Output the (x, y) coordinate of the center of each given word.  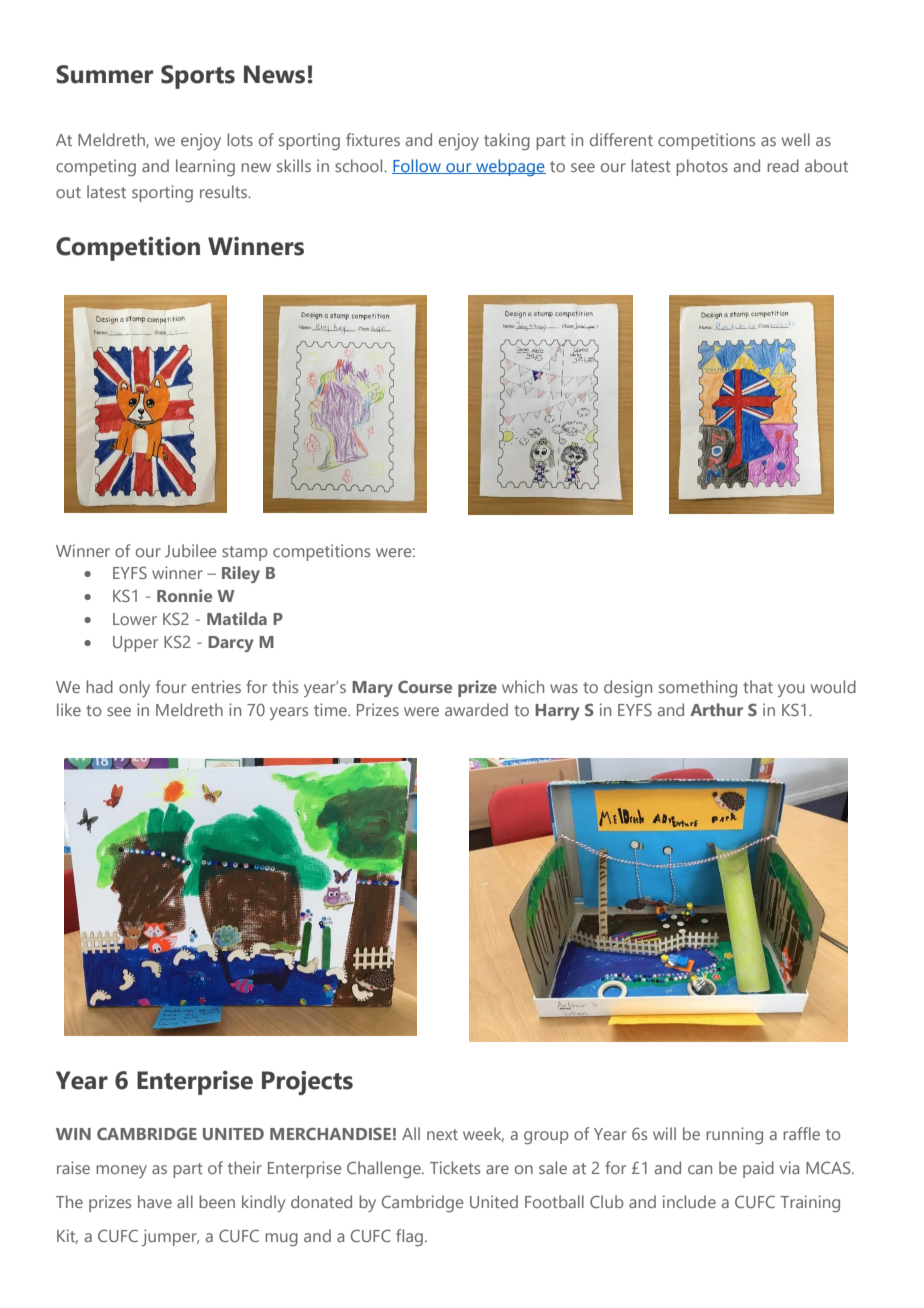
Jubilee (191, 550)
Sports (198, 77)
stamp (245, 553)
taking (507, 141)
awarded (476, 709)
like (69, 709)
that (758, 686)
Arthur (716, 709)
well (796, 139)
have (155, 1201)
